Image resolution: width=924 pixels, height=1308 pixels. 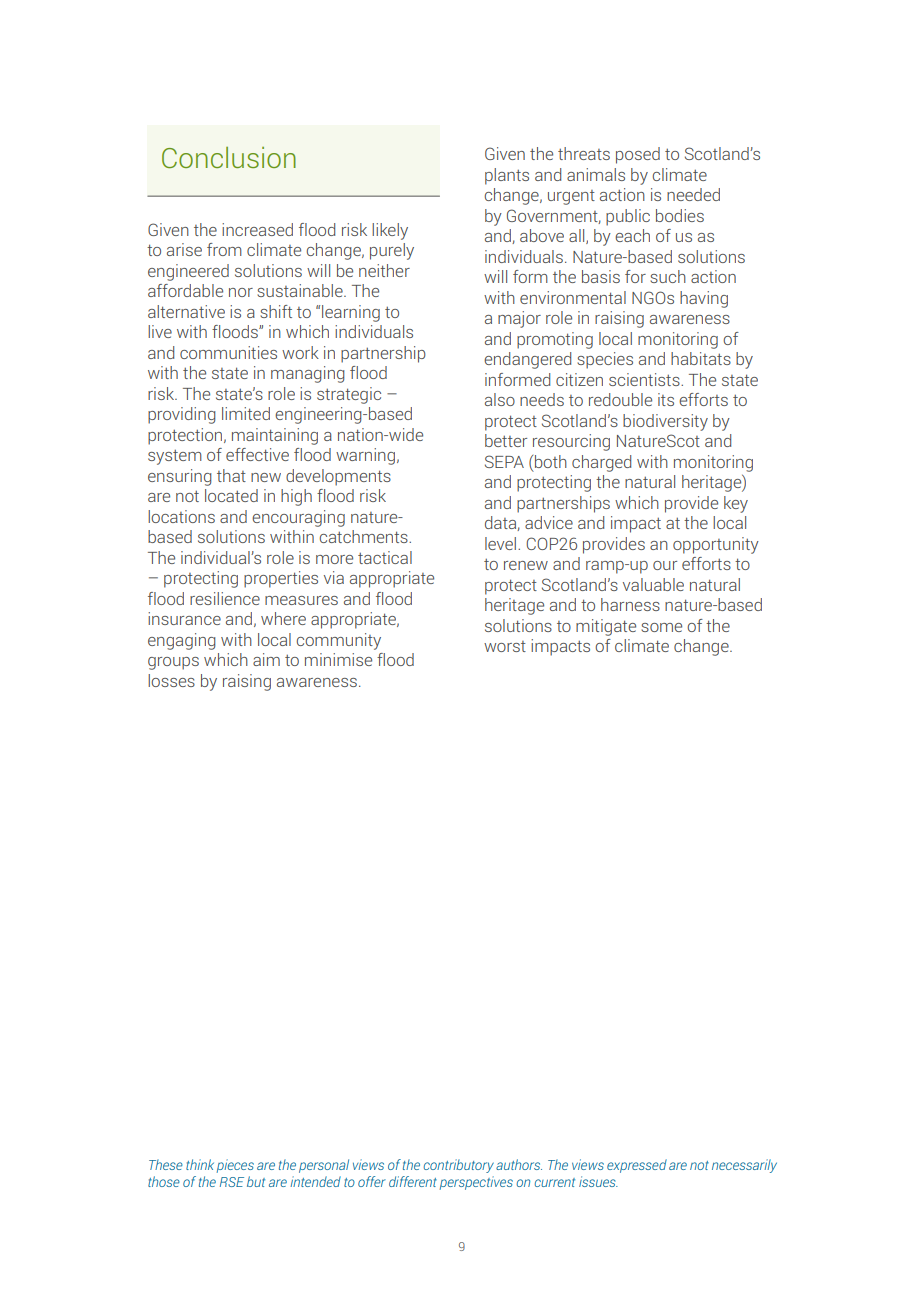 I want to click on contributory, so click(x=459, y=1166).
